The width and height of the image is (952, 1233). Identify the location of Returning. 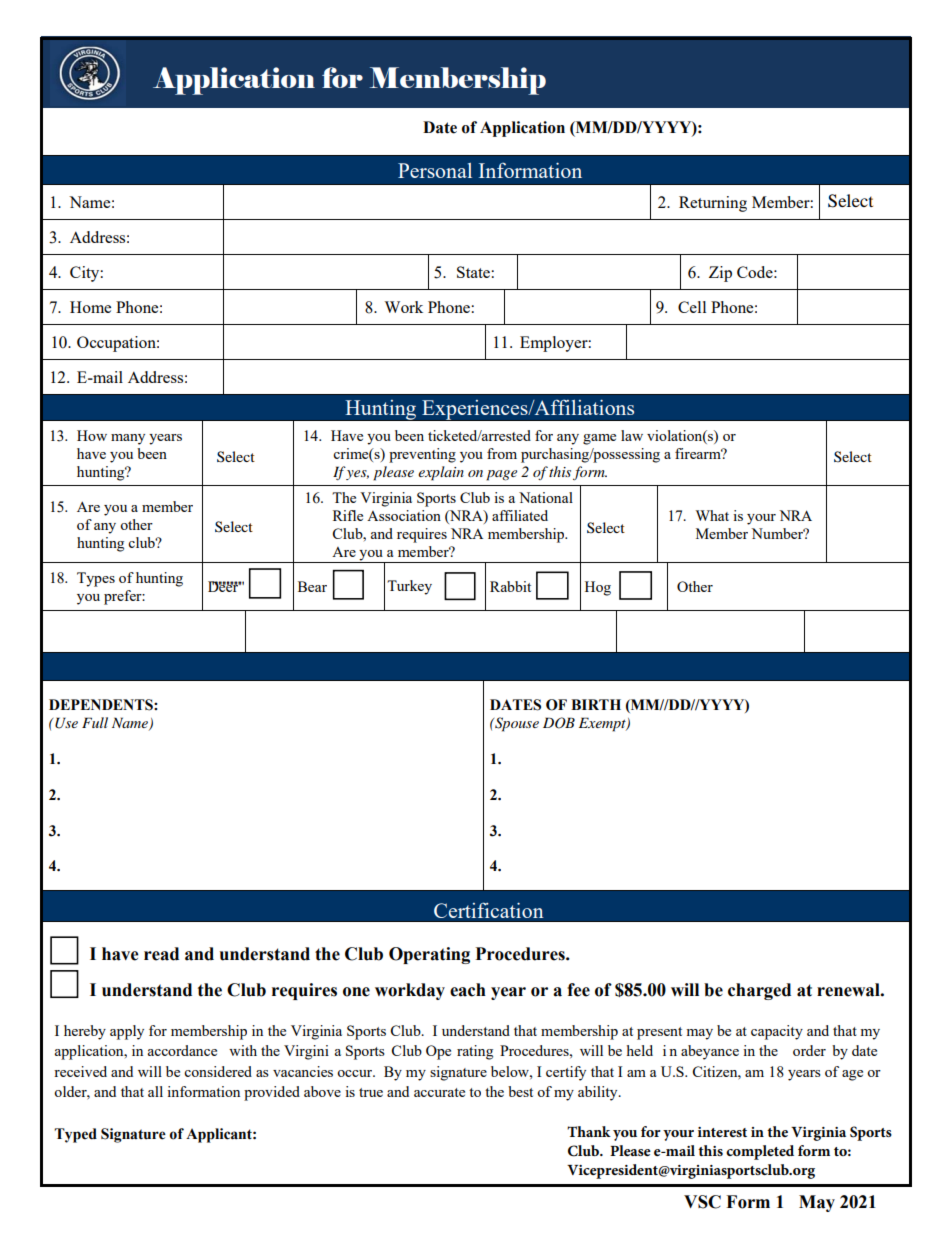
(713, 204).
